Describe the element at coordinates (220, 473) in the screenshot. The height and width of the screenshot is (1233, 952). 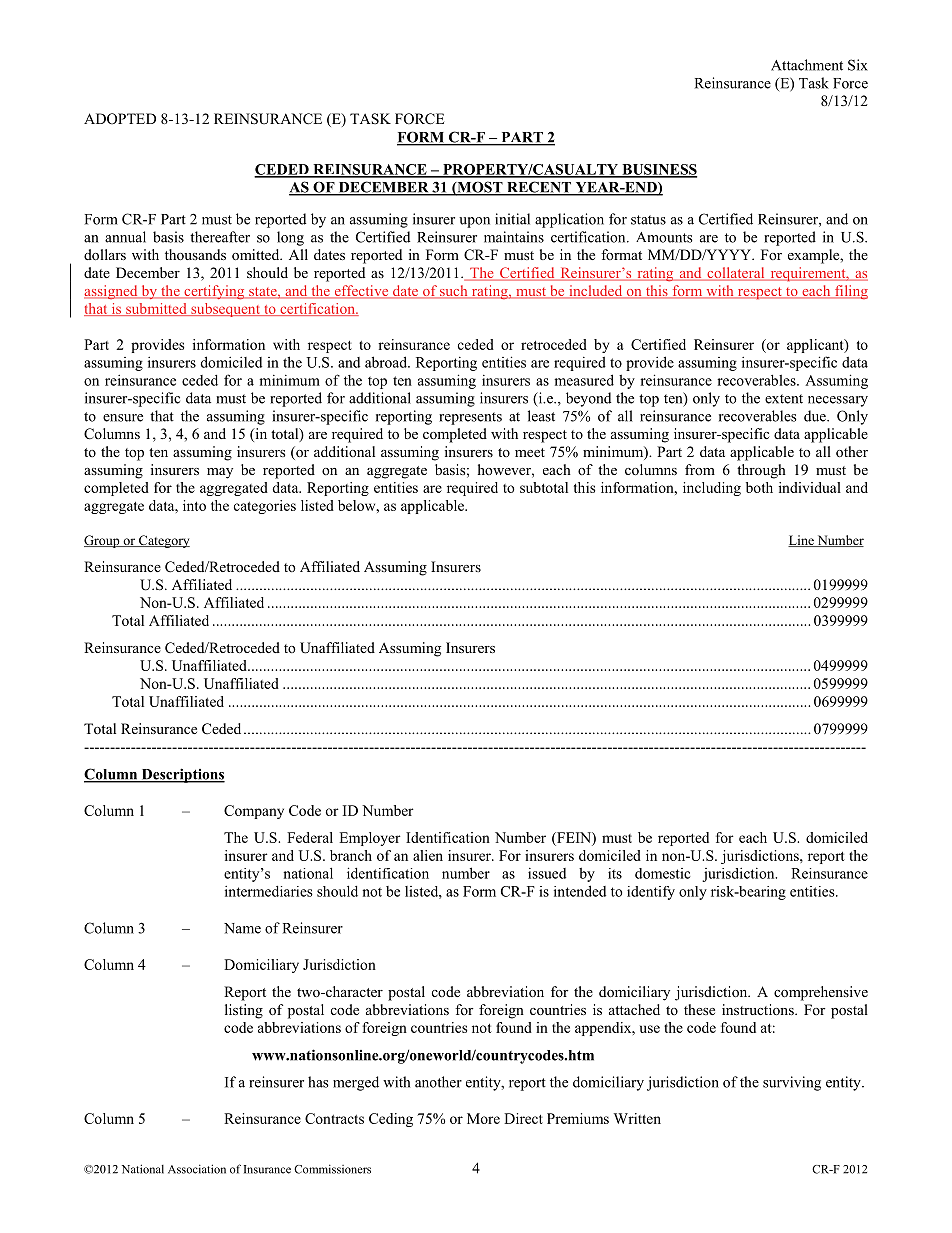
I see `may` at that location.
